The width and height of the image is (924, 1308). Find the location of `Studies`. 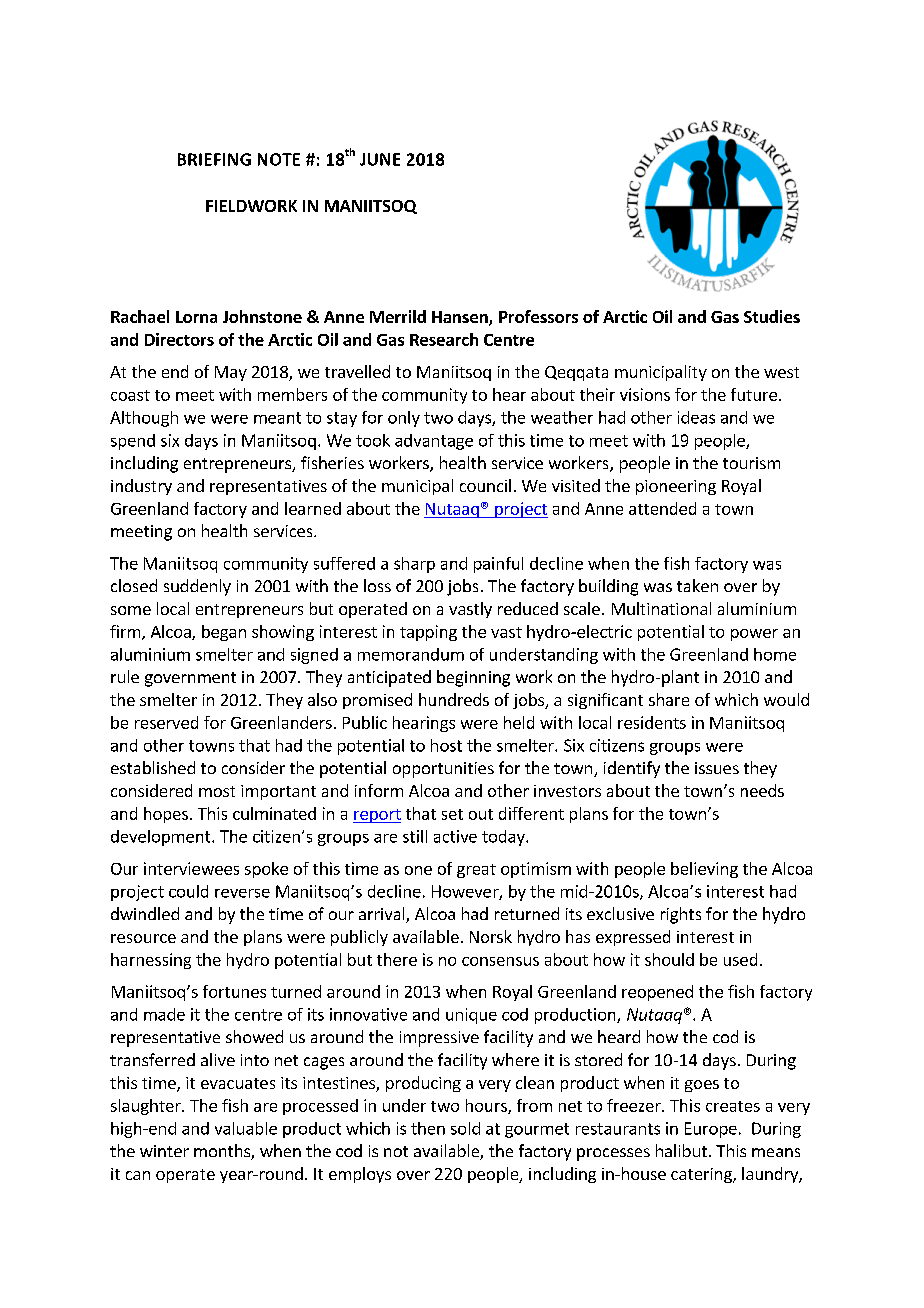

Studies is located at coordinates (772, 316).
